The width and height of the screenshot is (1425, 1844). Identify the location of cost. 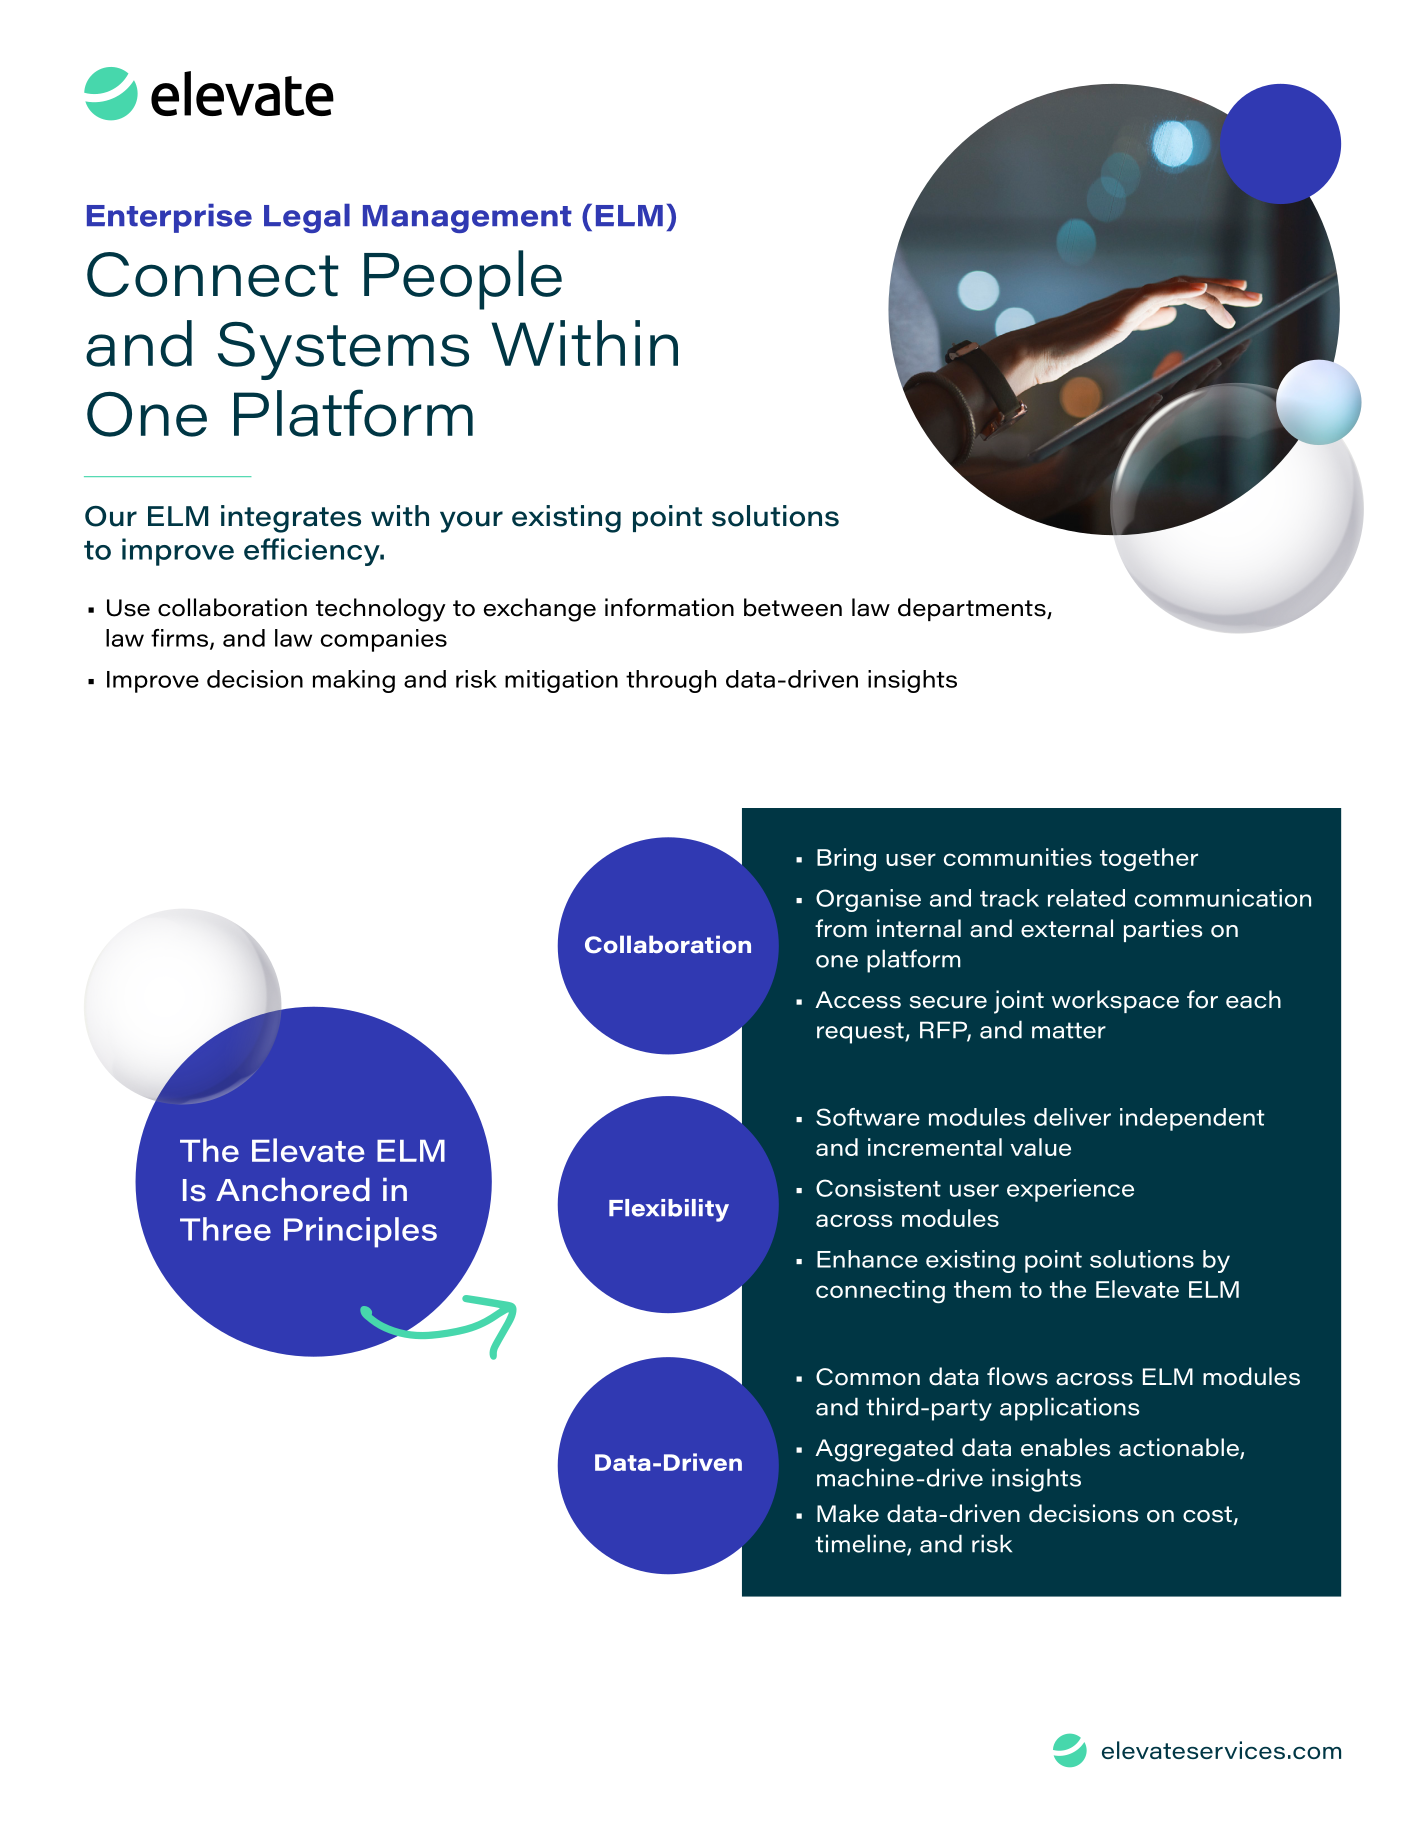
(1208, 1515).
